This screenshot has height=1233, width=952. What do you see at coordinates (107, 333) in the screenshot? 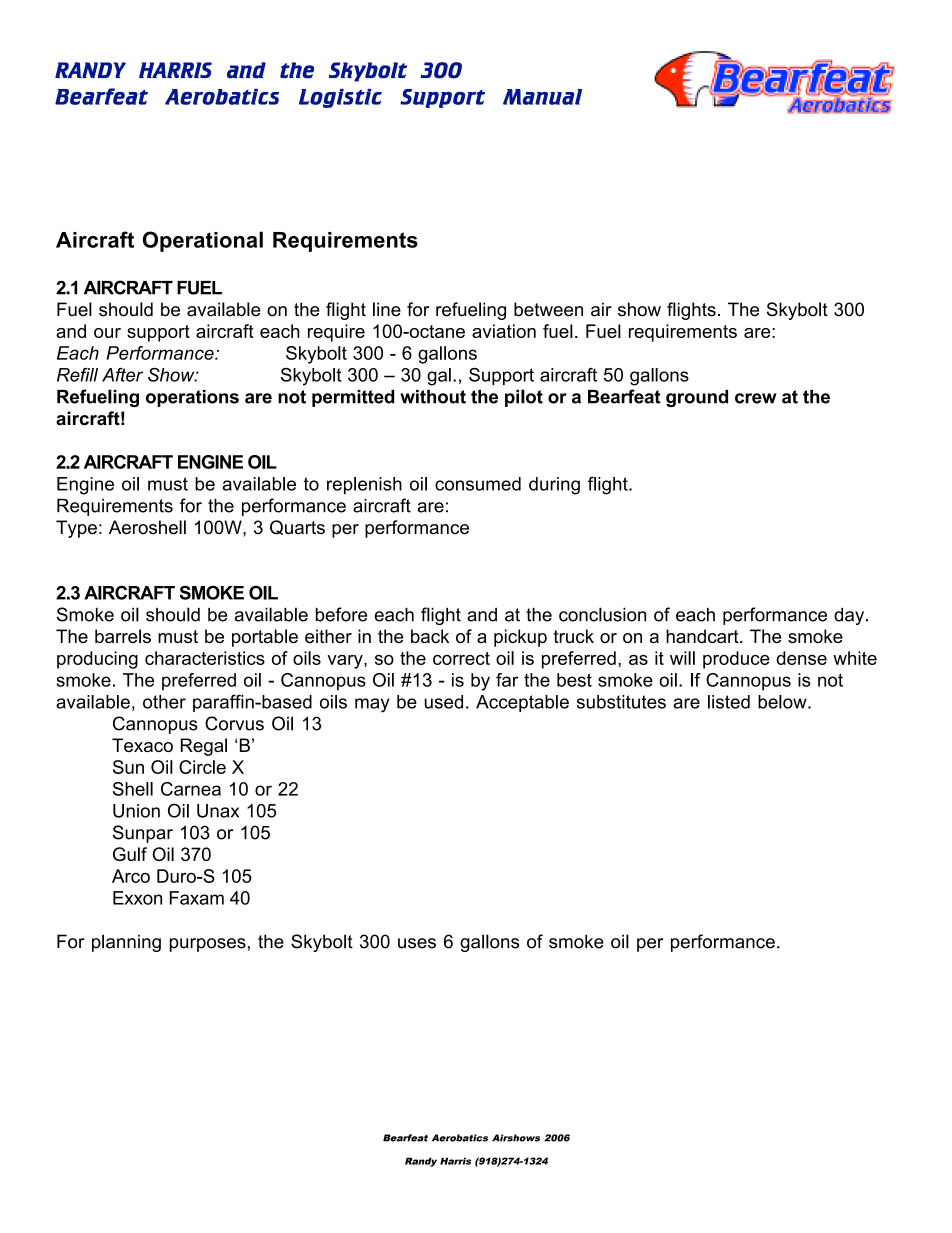
I see `our` at bounding box center [107, 333].
